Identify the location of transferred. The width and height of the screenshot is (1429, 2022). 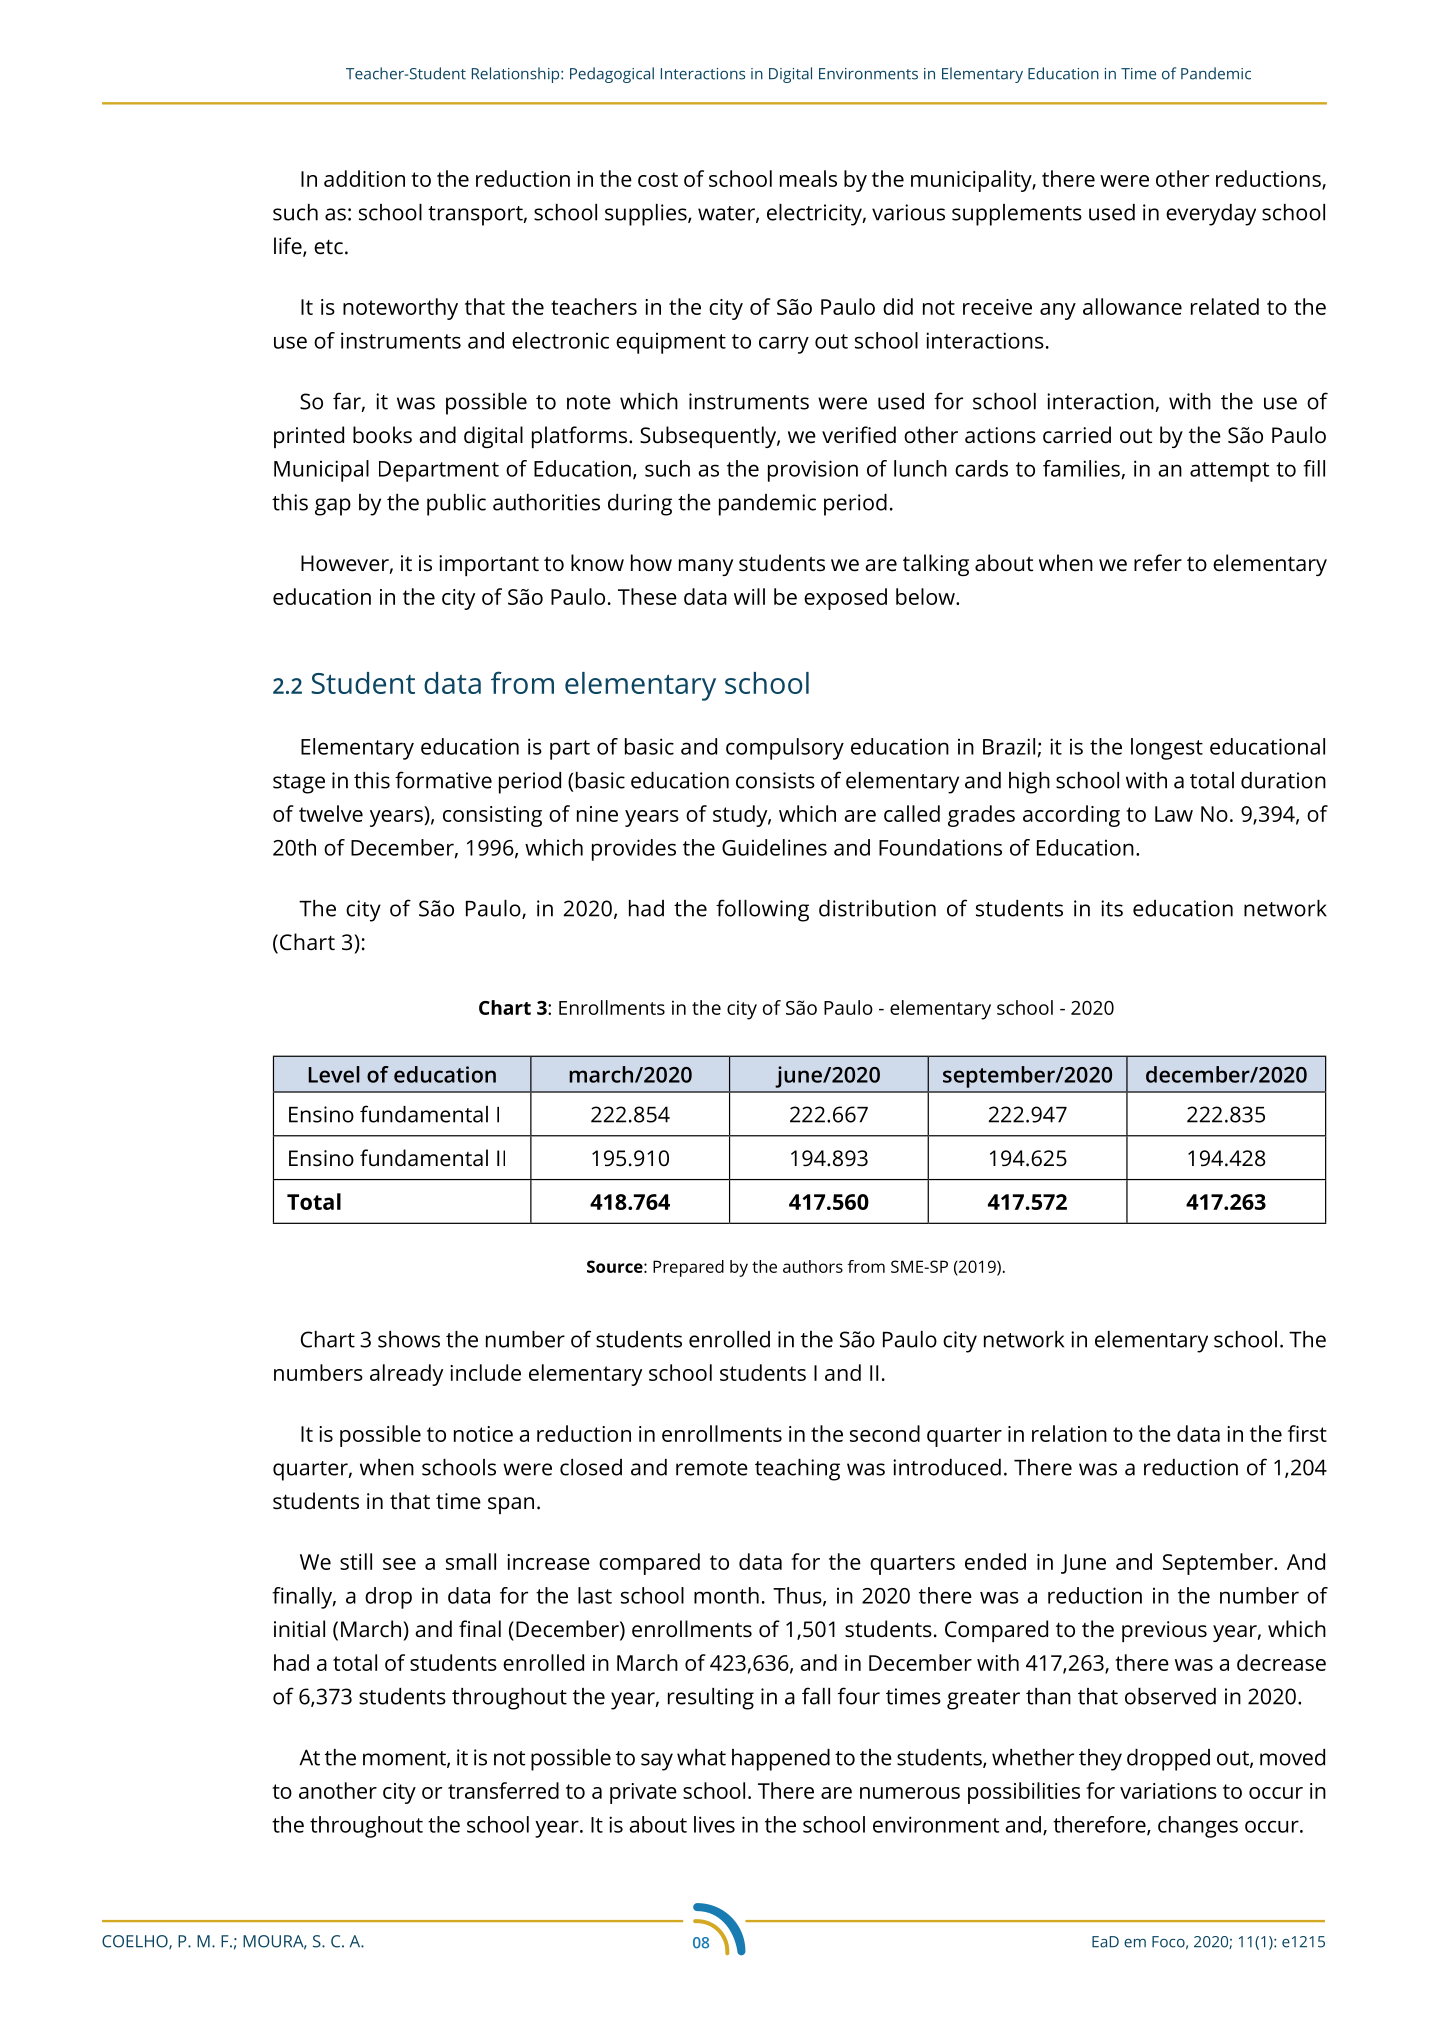
(503, 1790).
